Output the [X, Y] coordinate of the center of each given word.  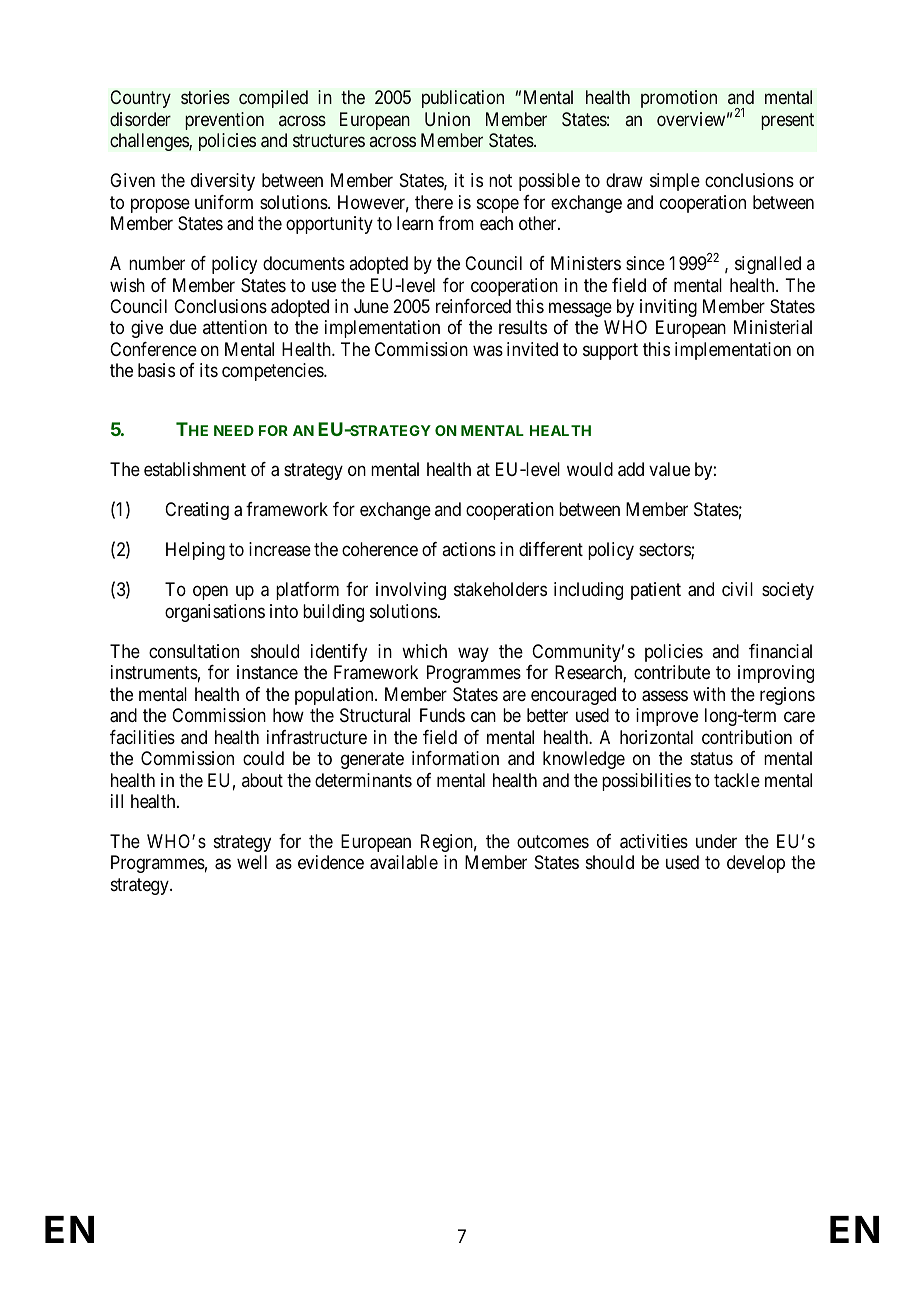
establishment [195, 469]
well [252, 862]
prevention [224, 121]
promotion [679, 99]
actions [469, 549]
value [669, 469]
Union [447, 119]
